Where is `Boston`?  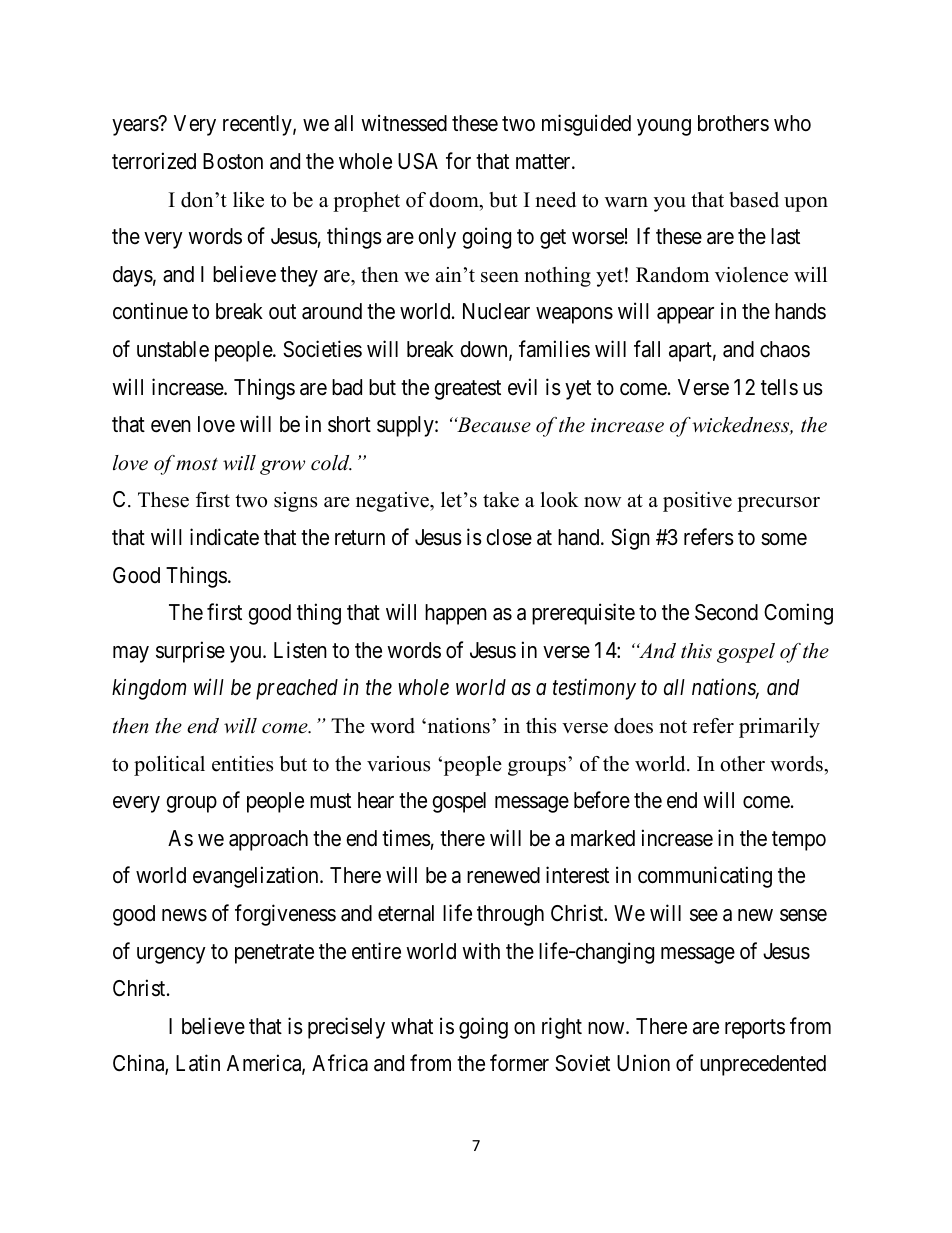
Boston is located at coordinates (233, 161).
